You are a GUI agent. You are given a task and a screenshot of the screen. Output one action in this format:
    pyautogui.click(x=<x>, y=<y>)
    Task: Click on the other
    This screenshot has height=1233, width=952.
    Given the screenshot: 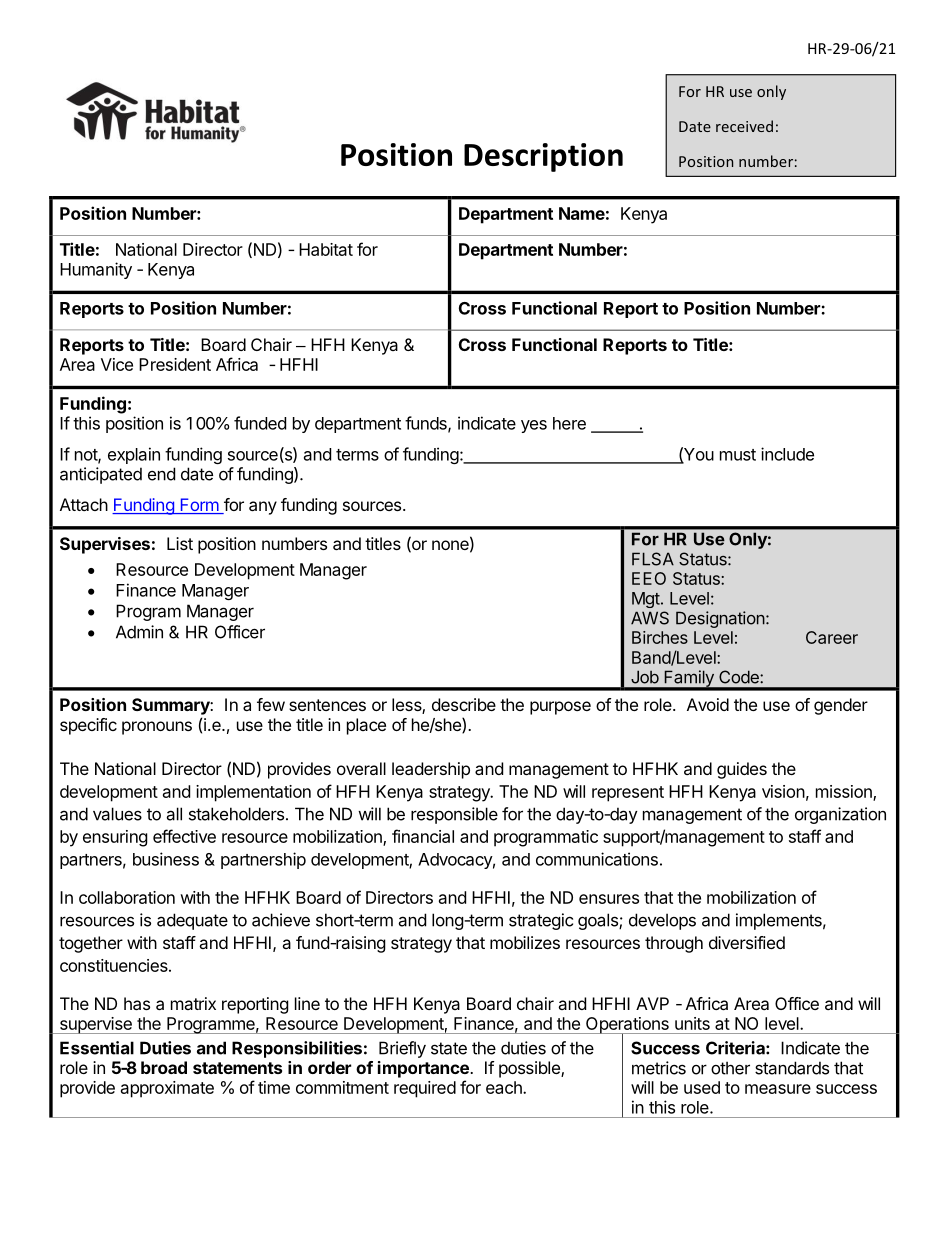 What is the action you would take?
    pyautogui.click(x=730, y=1068)
